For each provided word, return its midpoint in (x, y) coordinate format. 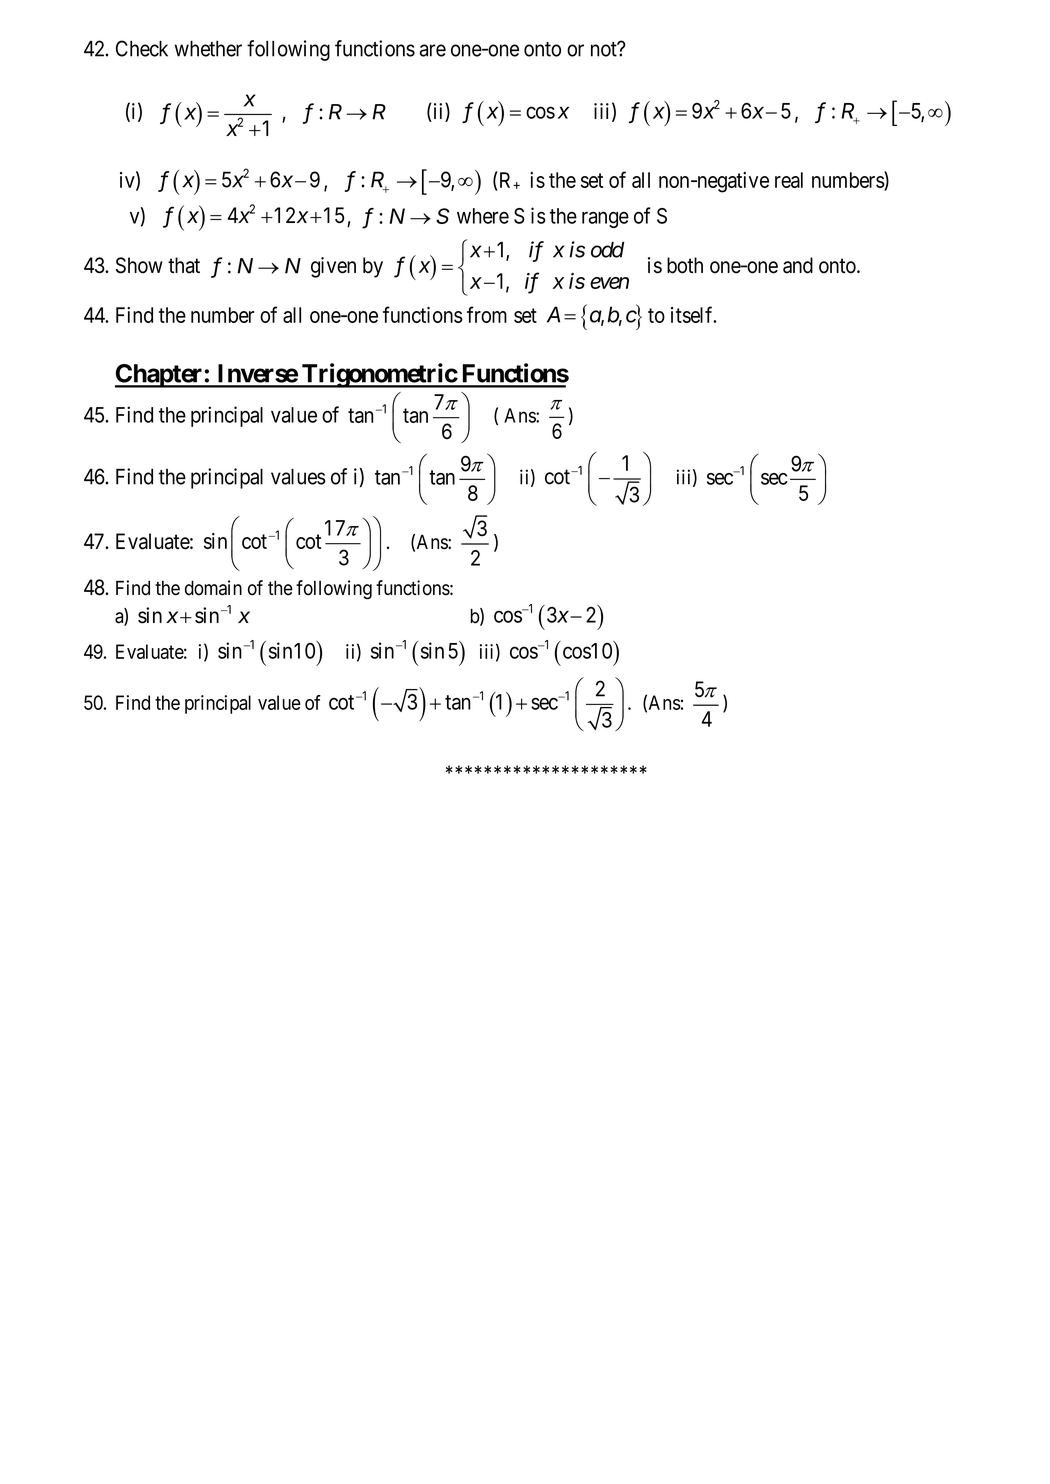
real (789, 180)
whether (208, 49)
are (433, 50)
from (487, 314)
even (609, 283)
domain (213, 588)
